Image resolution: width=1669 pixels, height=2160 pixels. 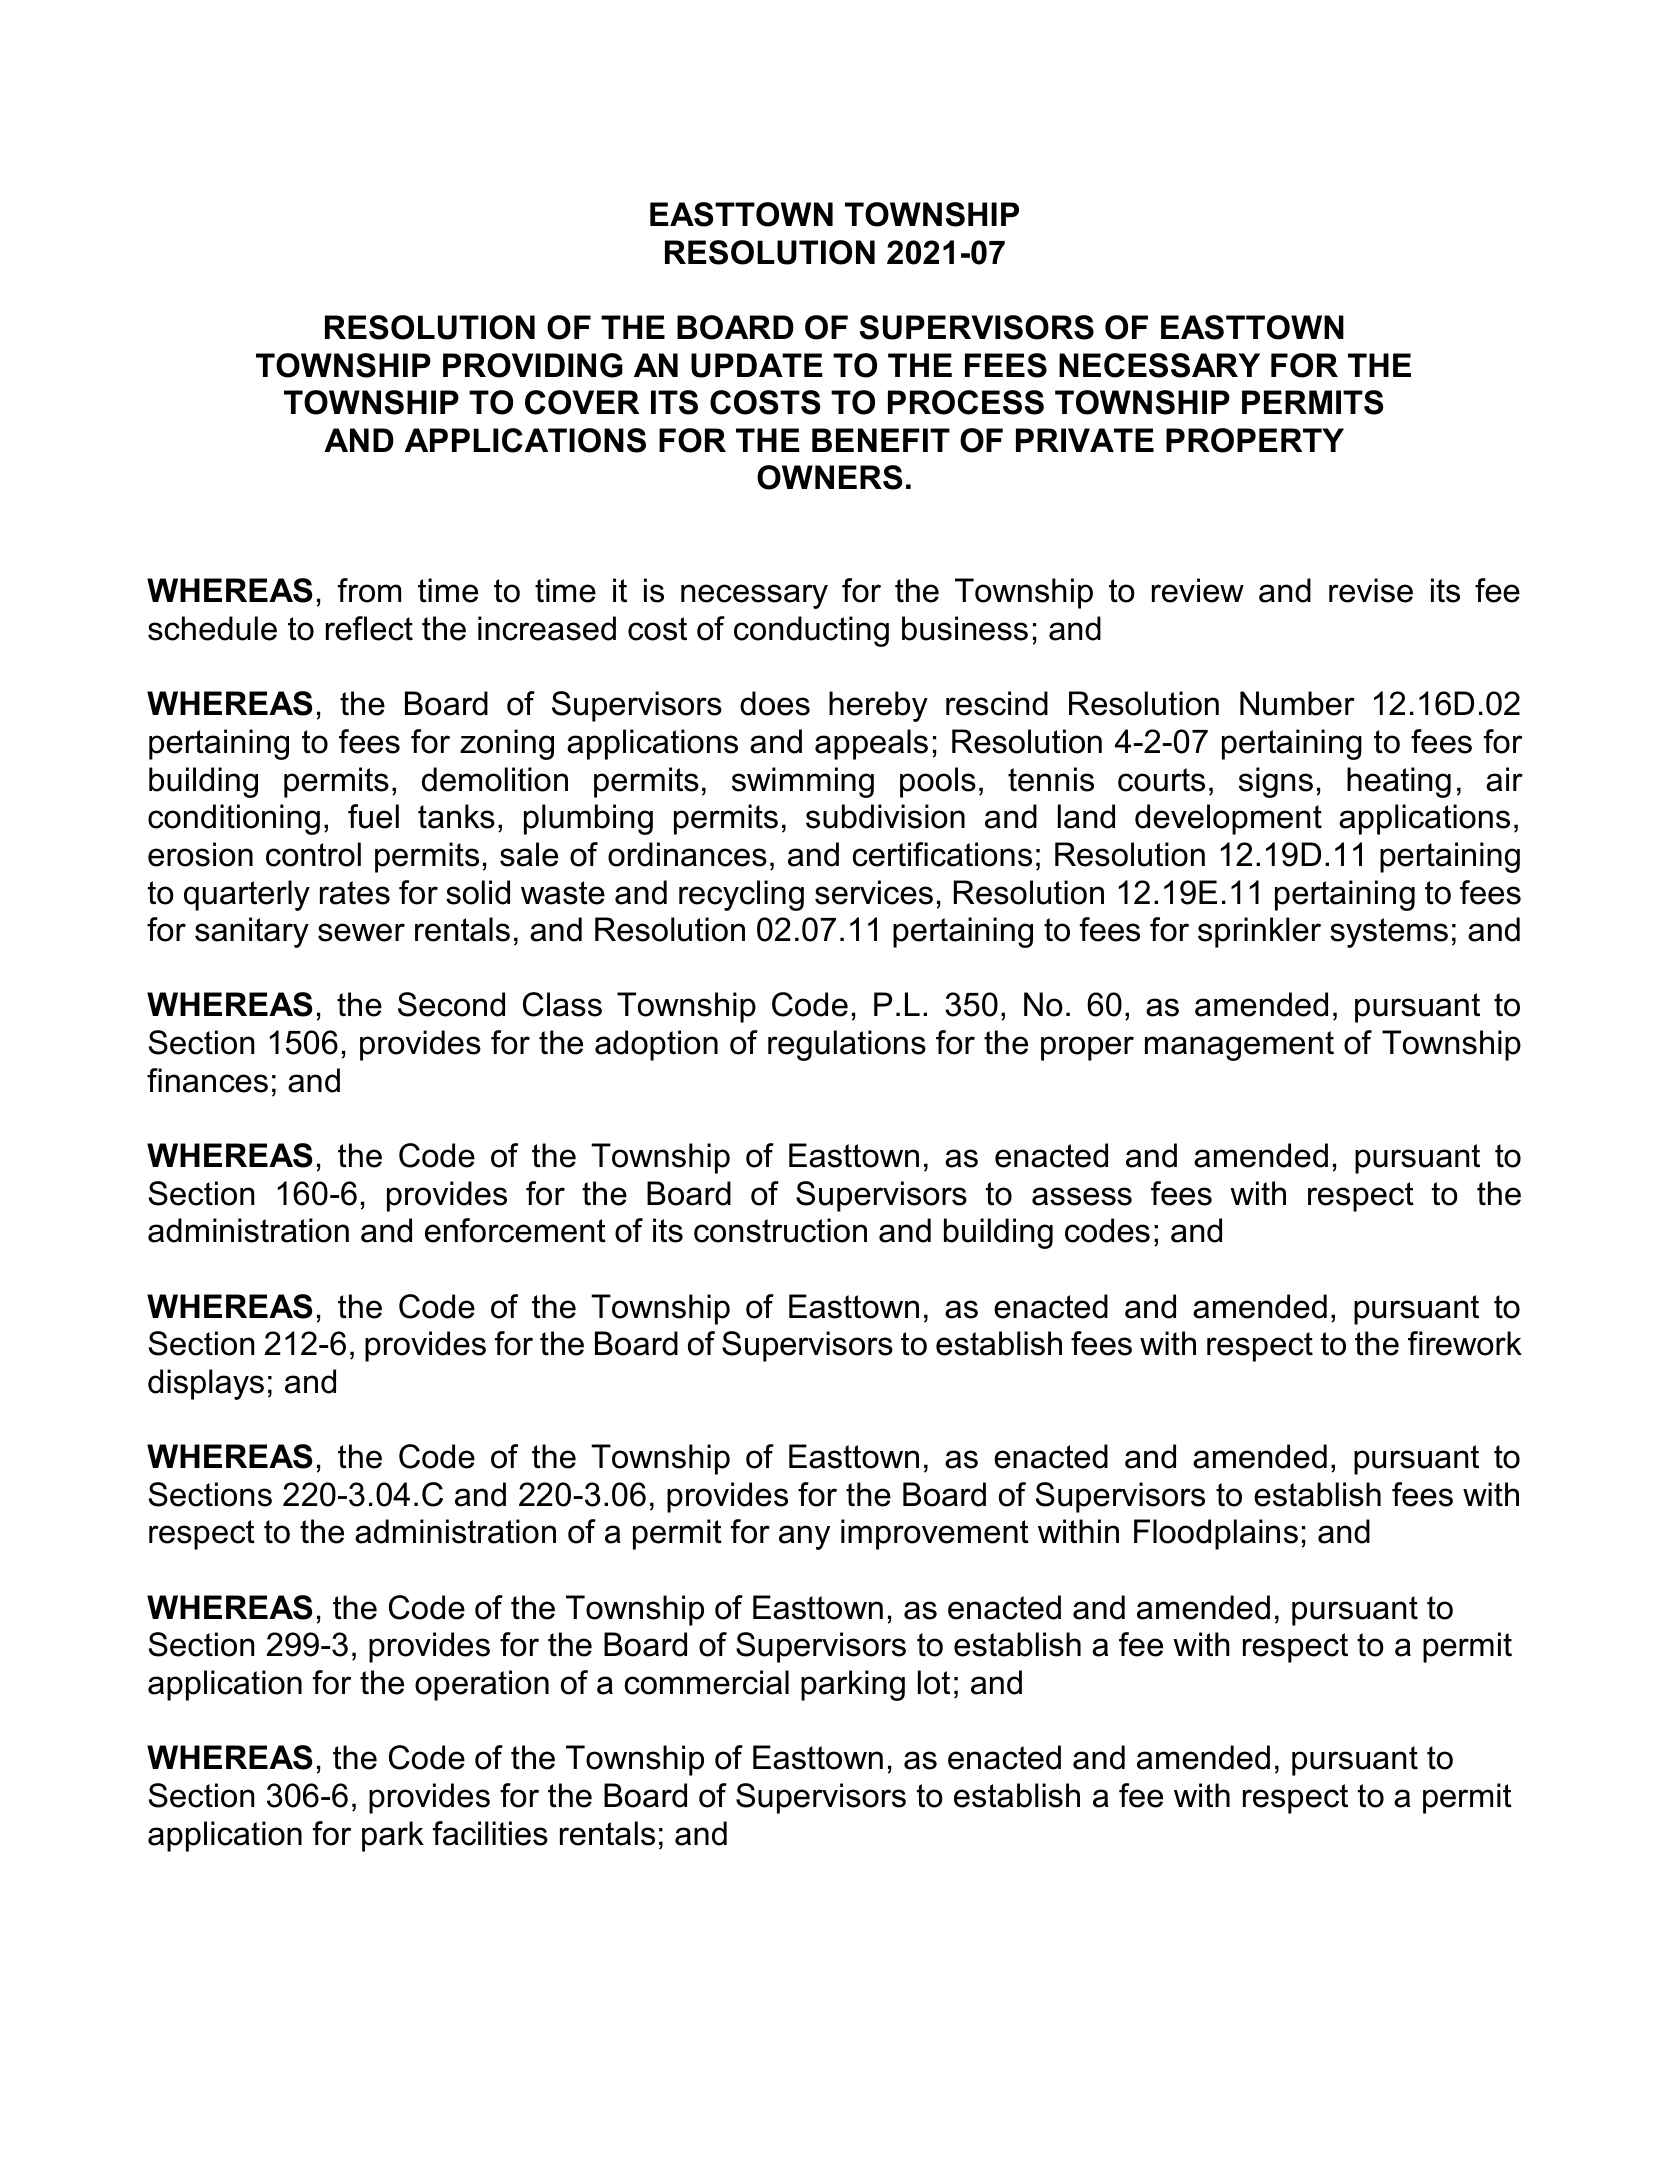 What do you see at coordinates (1085, 440) in the page?
I see `PRIVATE` at bounding box center [1085, 440].
